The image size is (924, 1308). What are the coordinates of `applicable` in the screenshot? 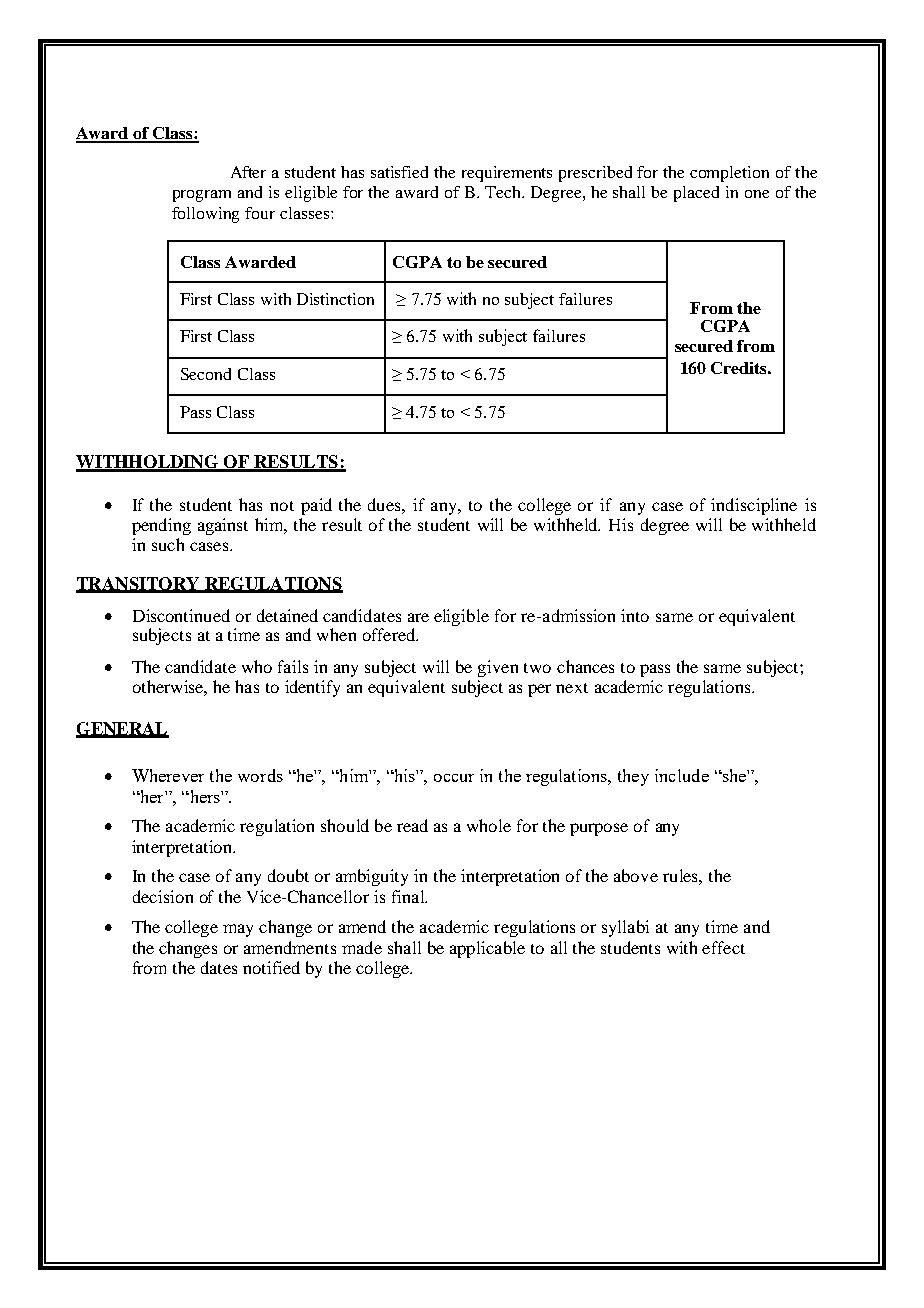 It's located at (487, 949).
